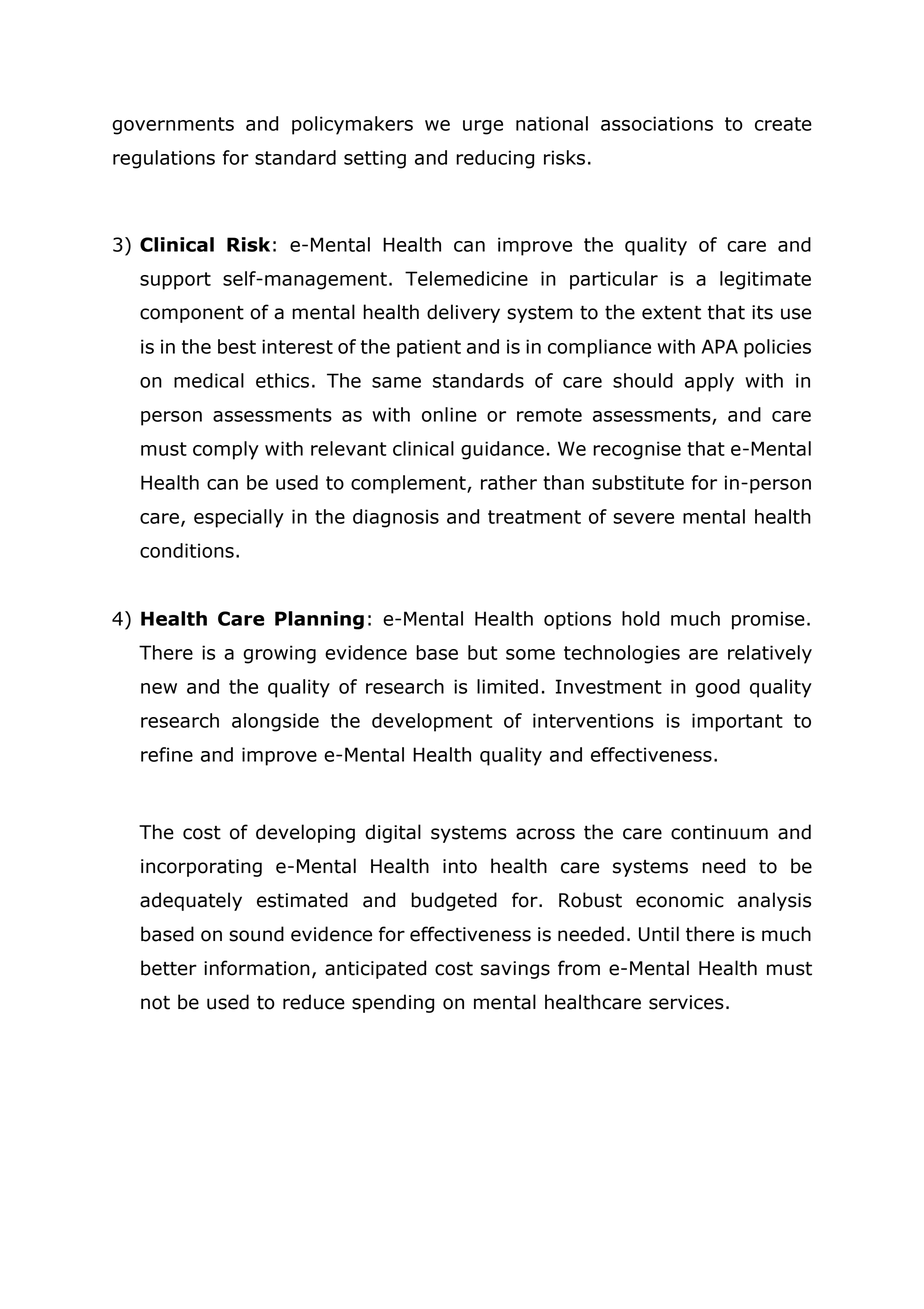  What do you see at coordinates (432, 722) in the screenshot?
I see `development` at bounding box center [432, 722].
